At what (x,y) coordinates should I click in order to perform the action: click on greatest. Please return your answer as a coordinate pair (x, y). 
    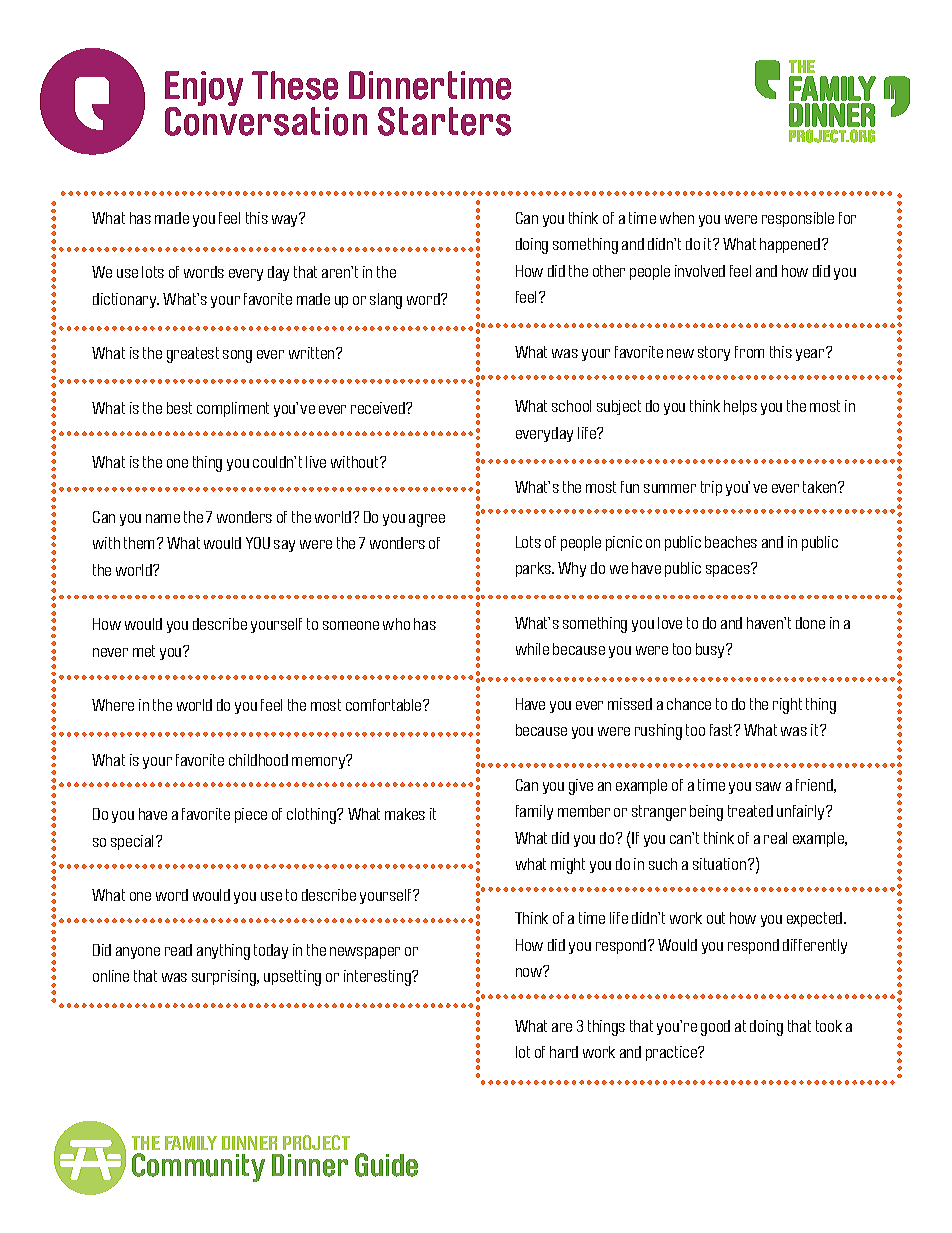
    Looking at the image, I should click on (193, 355).
